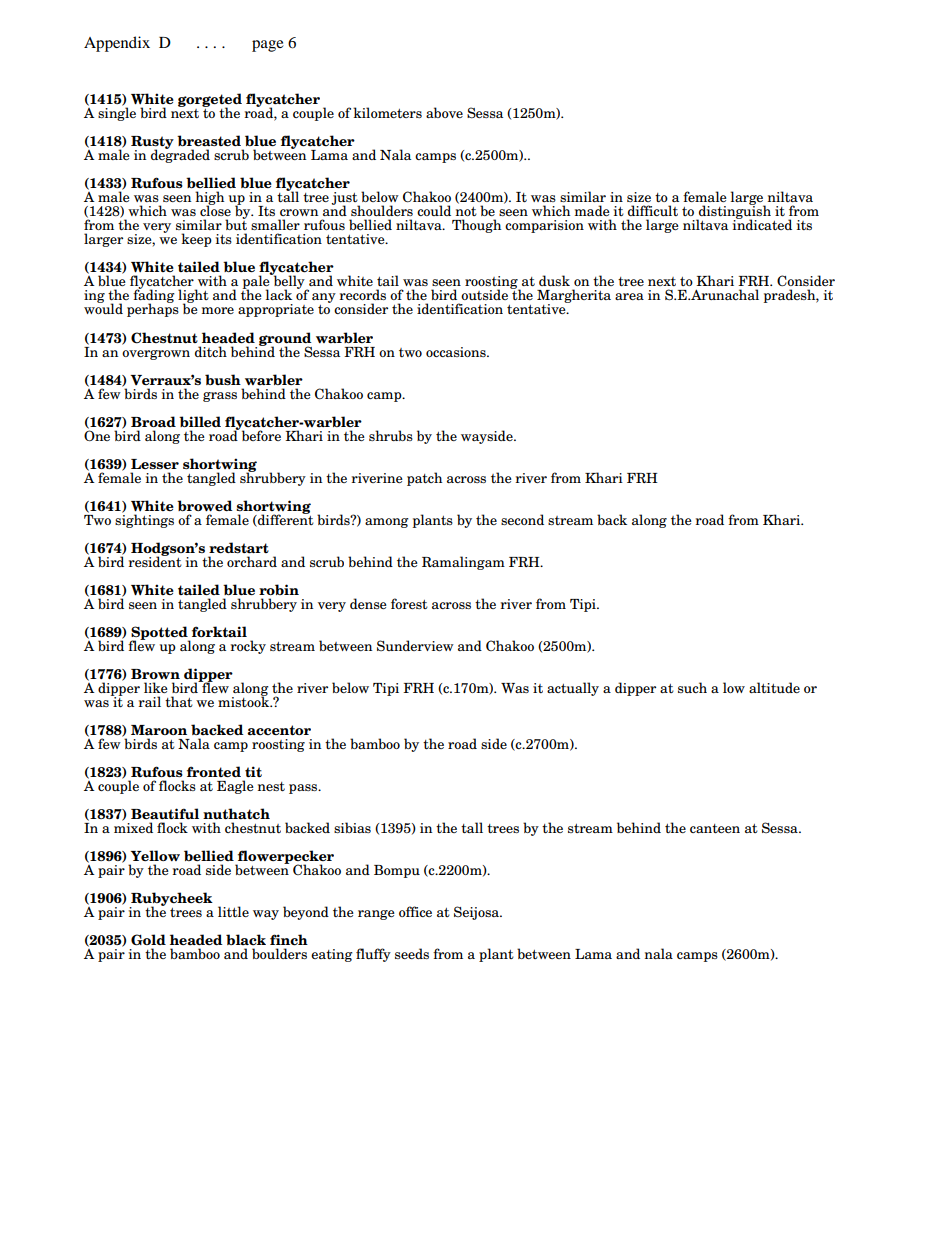 The image size is (952, 1233). What do you see at coordinates (117, 44) in the image?
I see `Appendix` at bounding box center [117, 44].
